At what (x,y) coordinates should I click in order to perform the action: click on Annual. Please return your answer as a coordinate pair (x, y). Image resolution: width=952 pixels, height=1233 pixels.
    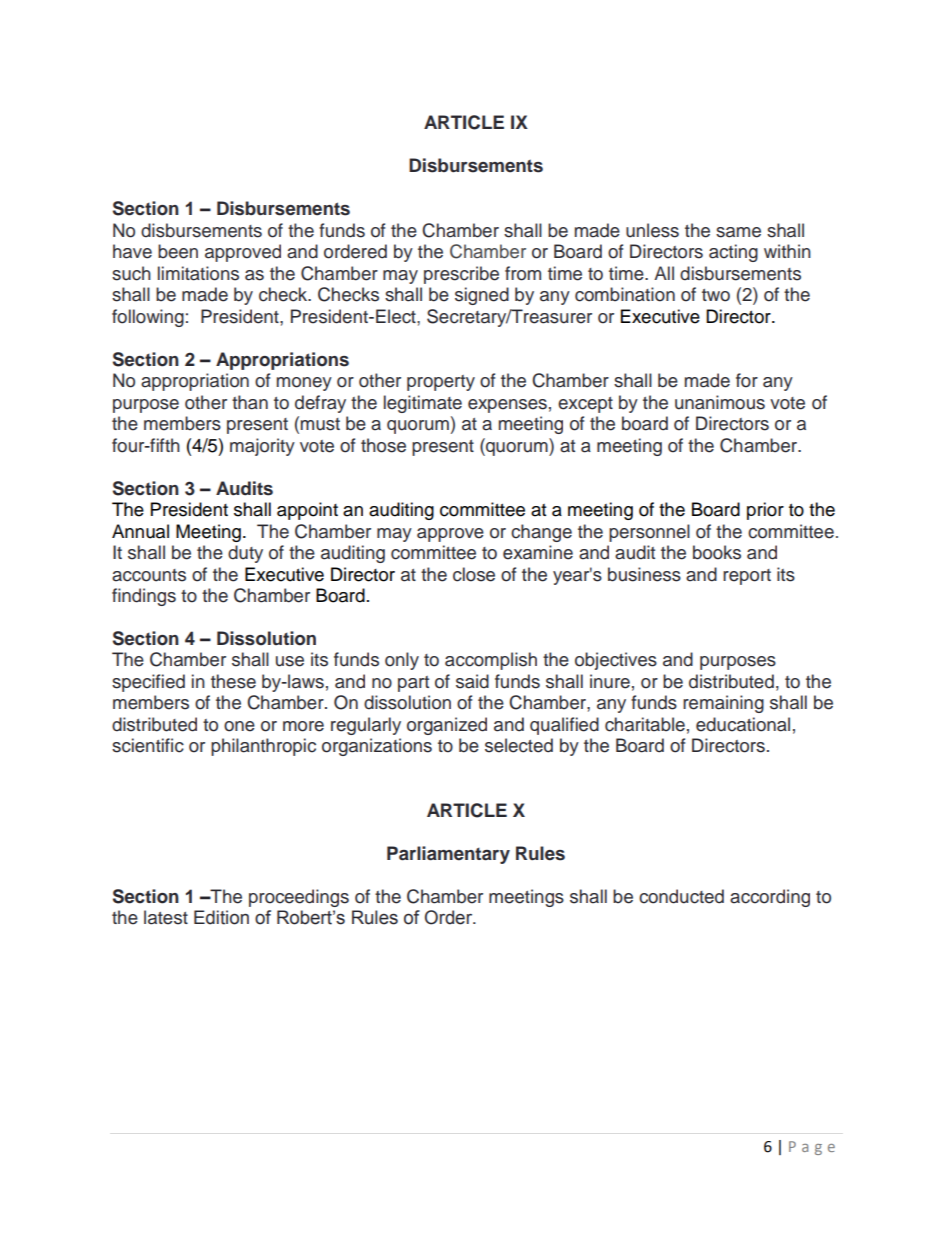
    Looking at the image, I should click on (140, 531).
